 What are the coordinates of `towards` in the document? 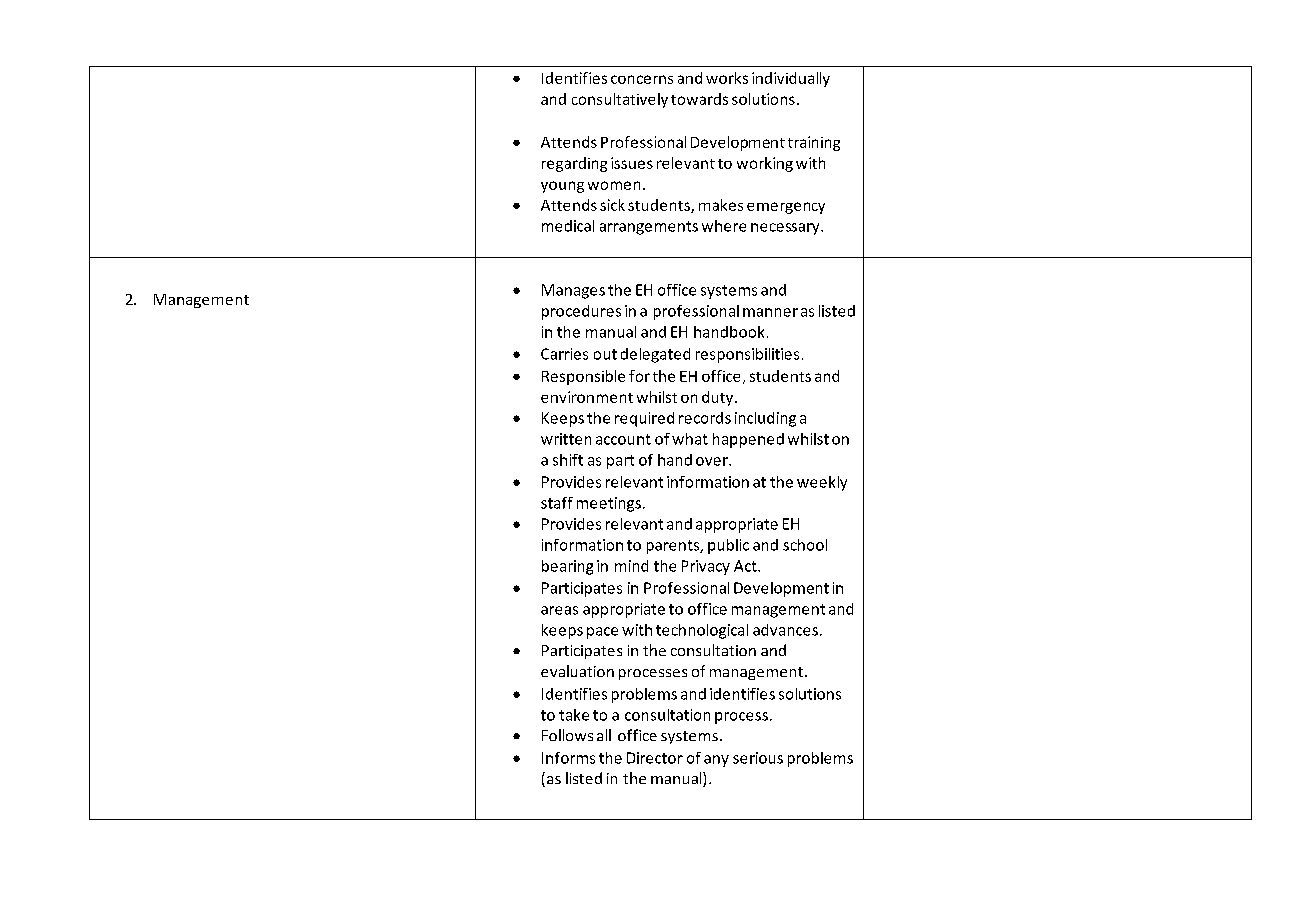 It's located at (699, 99).
